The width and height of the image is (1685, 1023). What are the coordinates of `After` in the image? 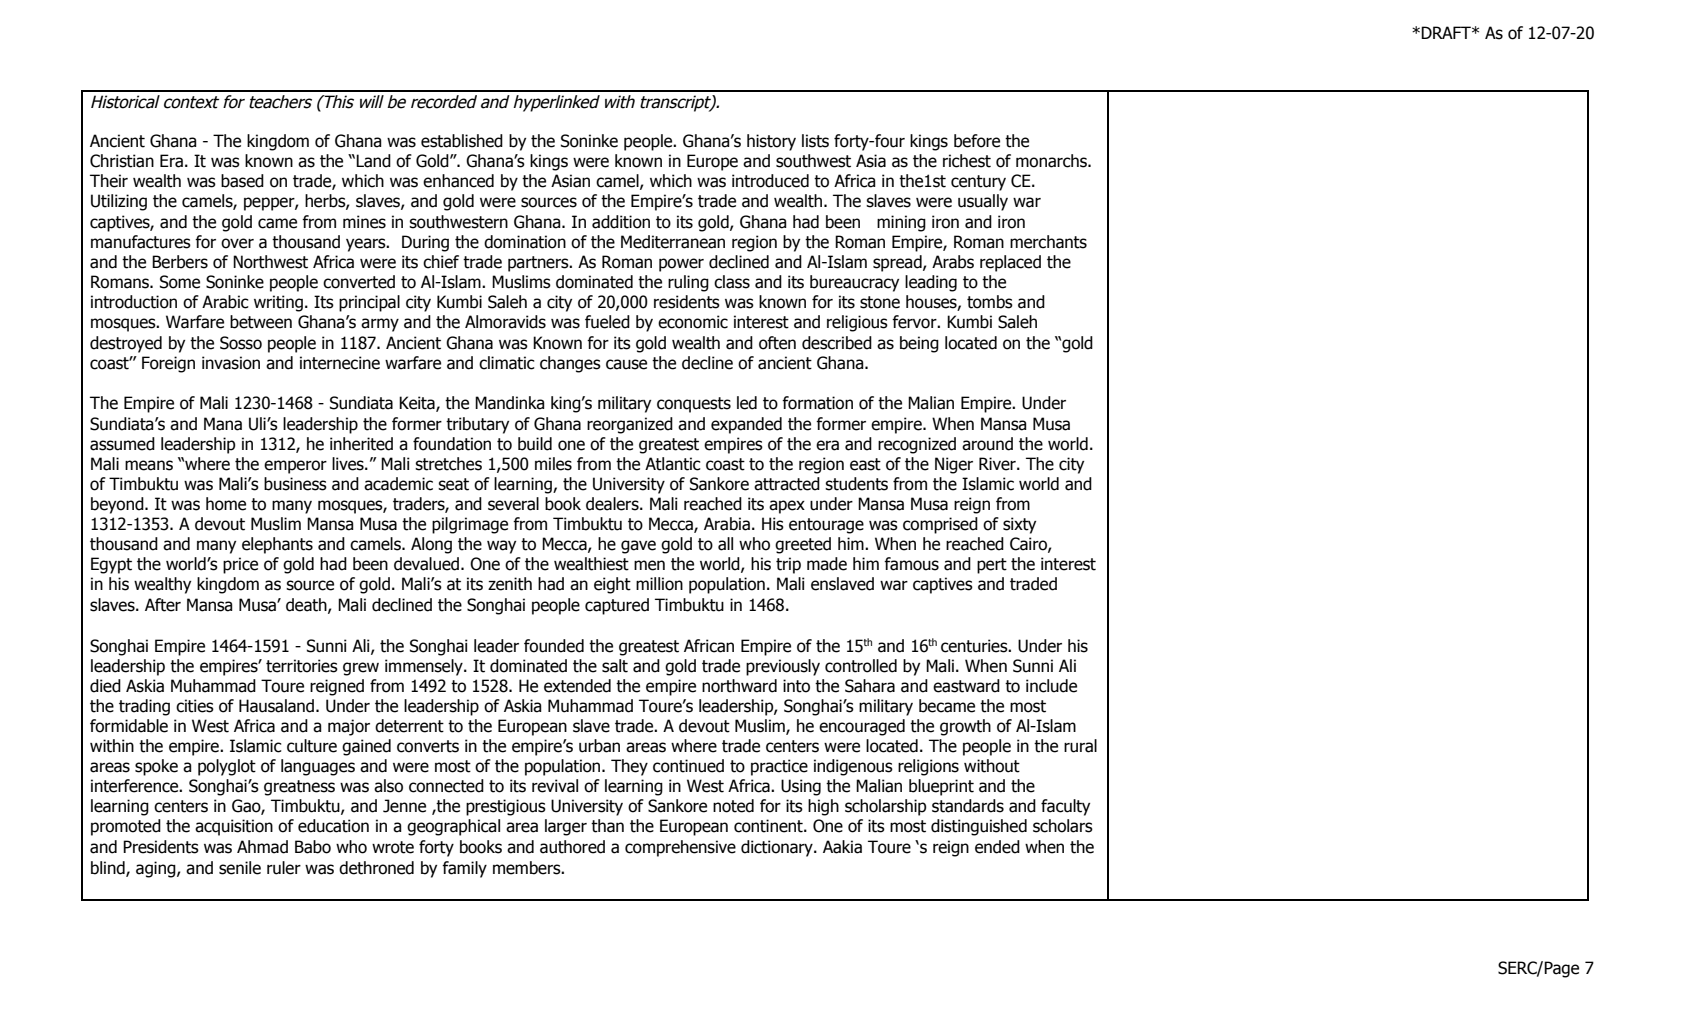 It's located at (163, 605).
